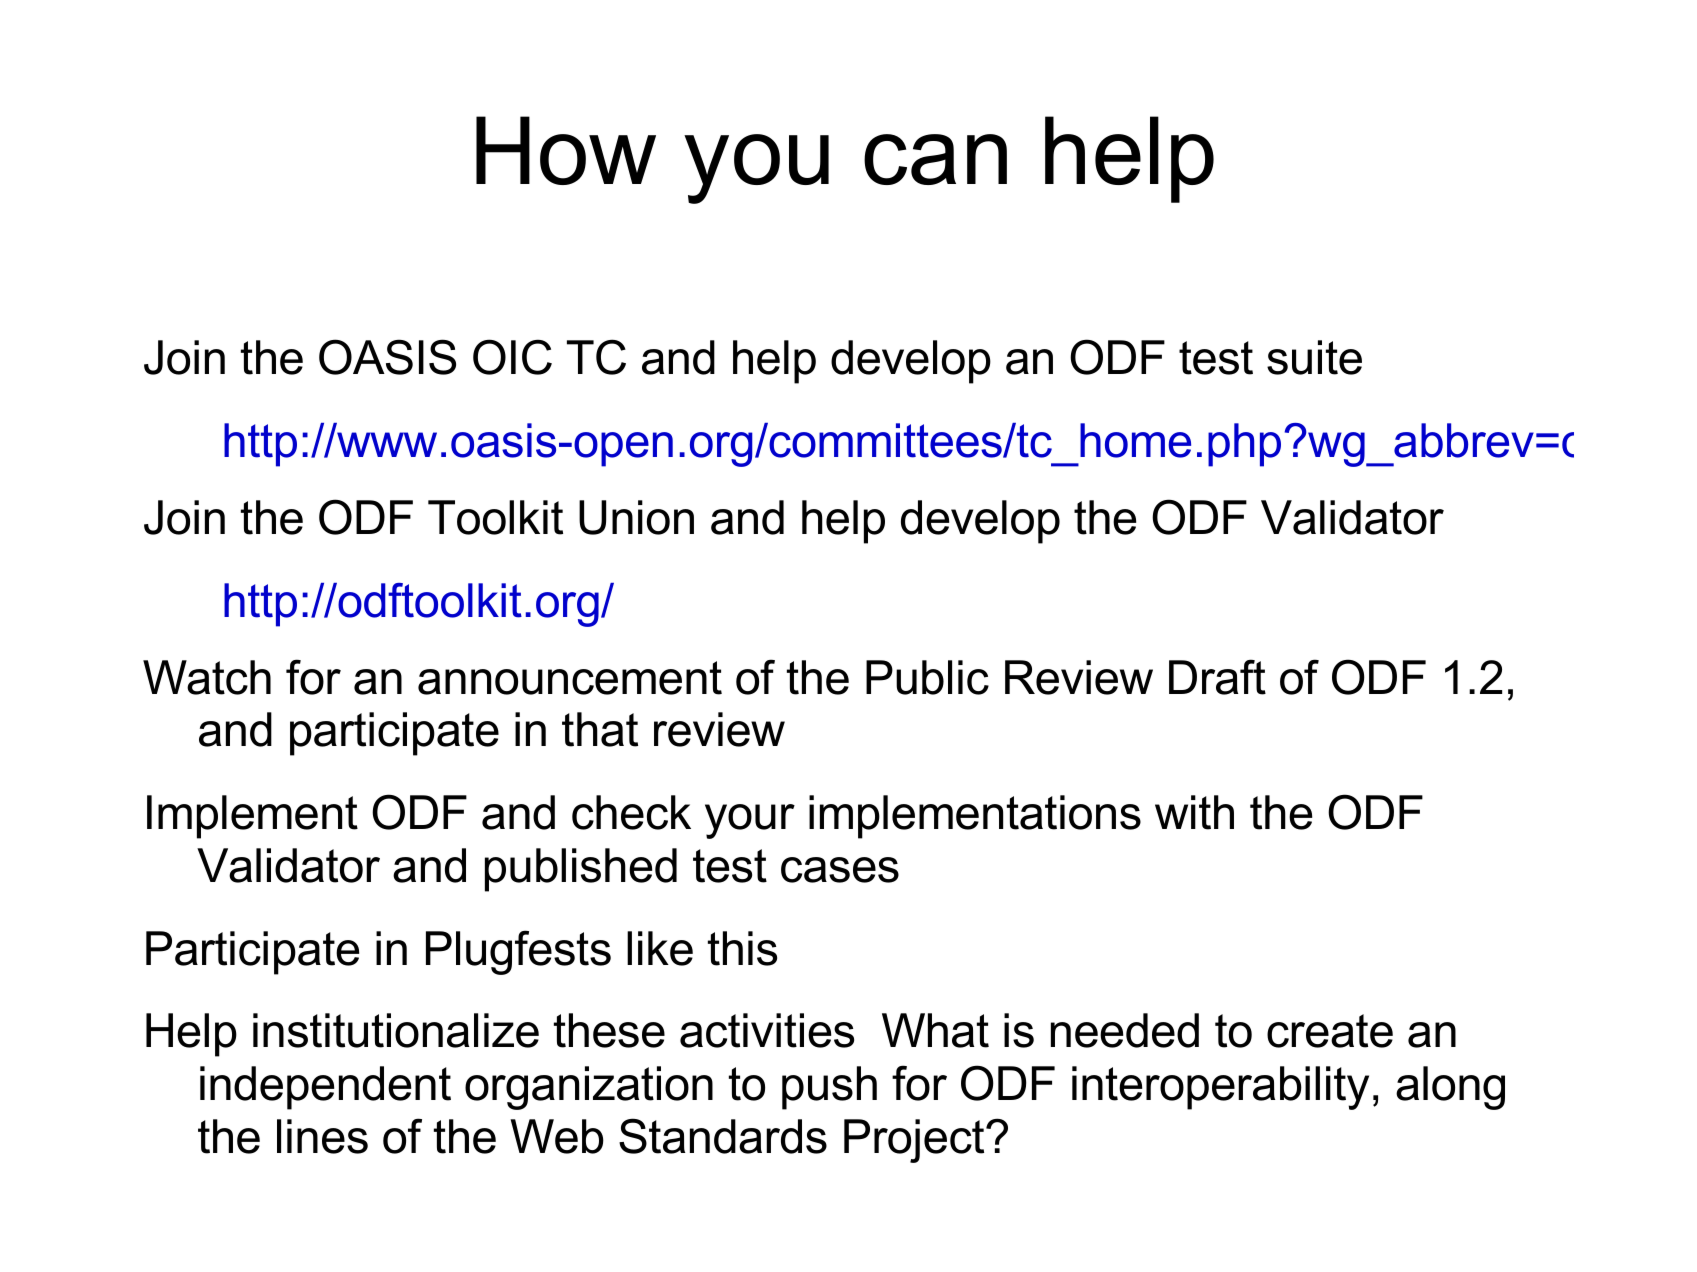 This document has width=1697, height=1272. Describe the element at coordinates (325, 1088) in the document. I see `independent` at that location.
